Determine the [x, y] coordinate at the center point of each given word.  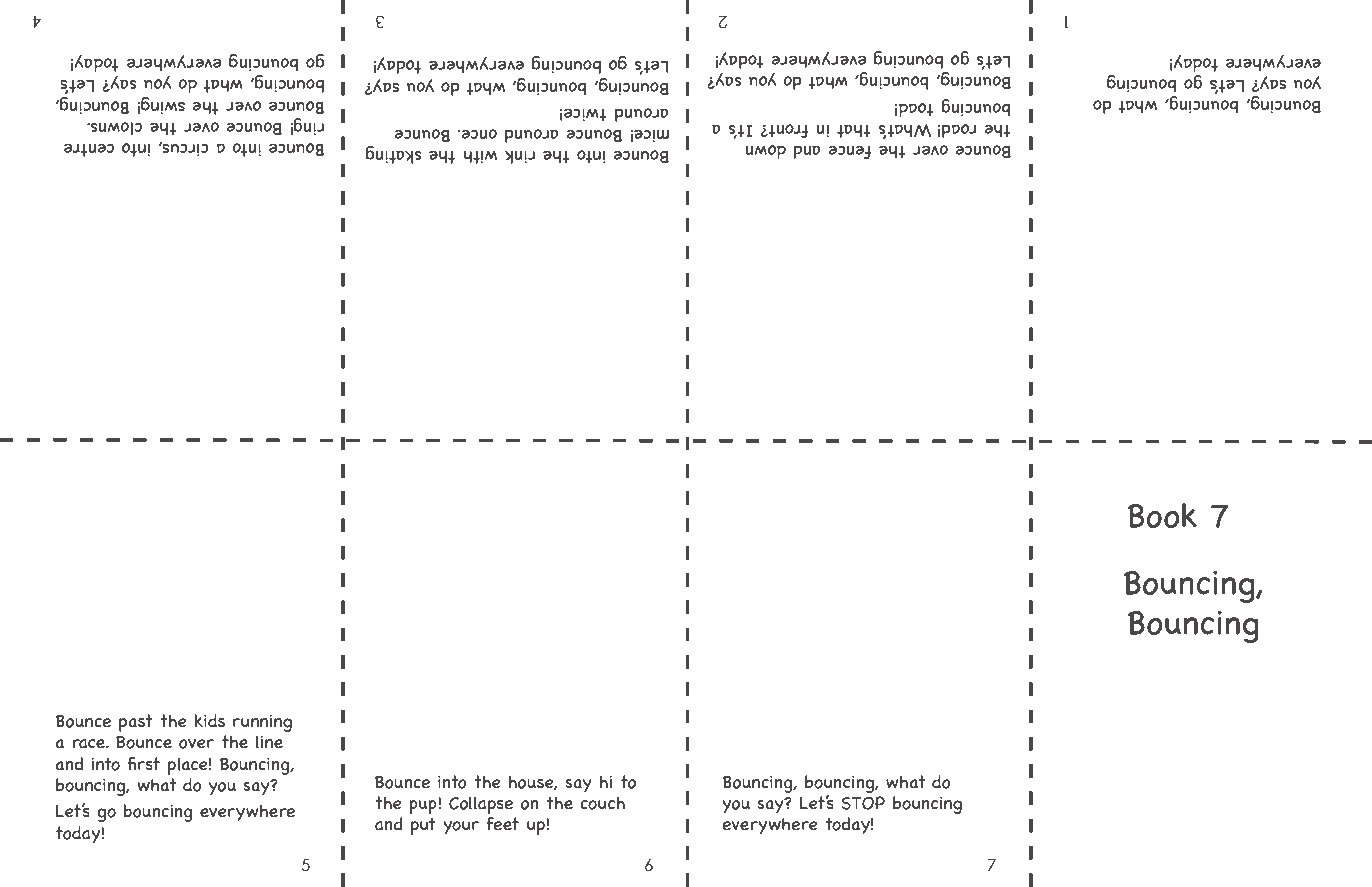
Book [1162, 515]
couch [602, 803]
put [423, 826]
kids [210, 721]
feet [503, 824]
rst [149, 764]
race [89, 744]
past [135, 723]
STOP [863, 803]
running [262, 723]
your [461, 827]
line [269, 742]
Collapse [481, 805]
